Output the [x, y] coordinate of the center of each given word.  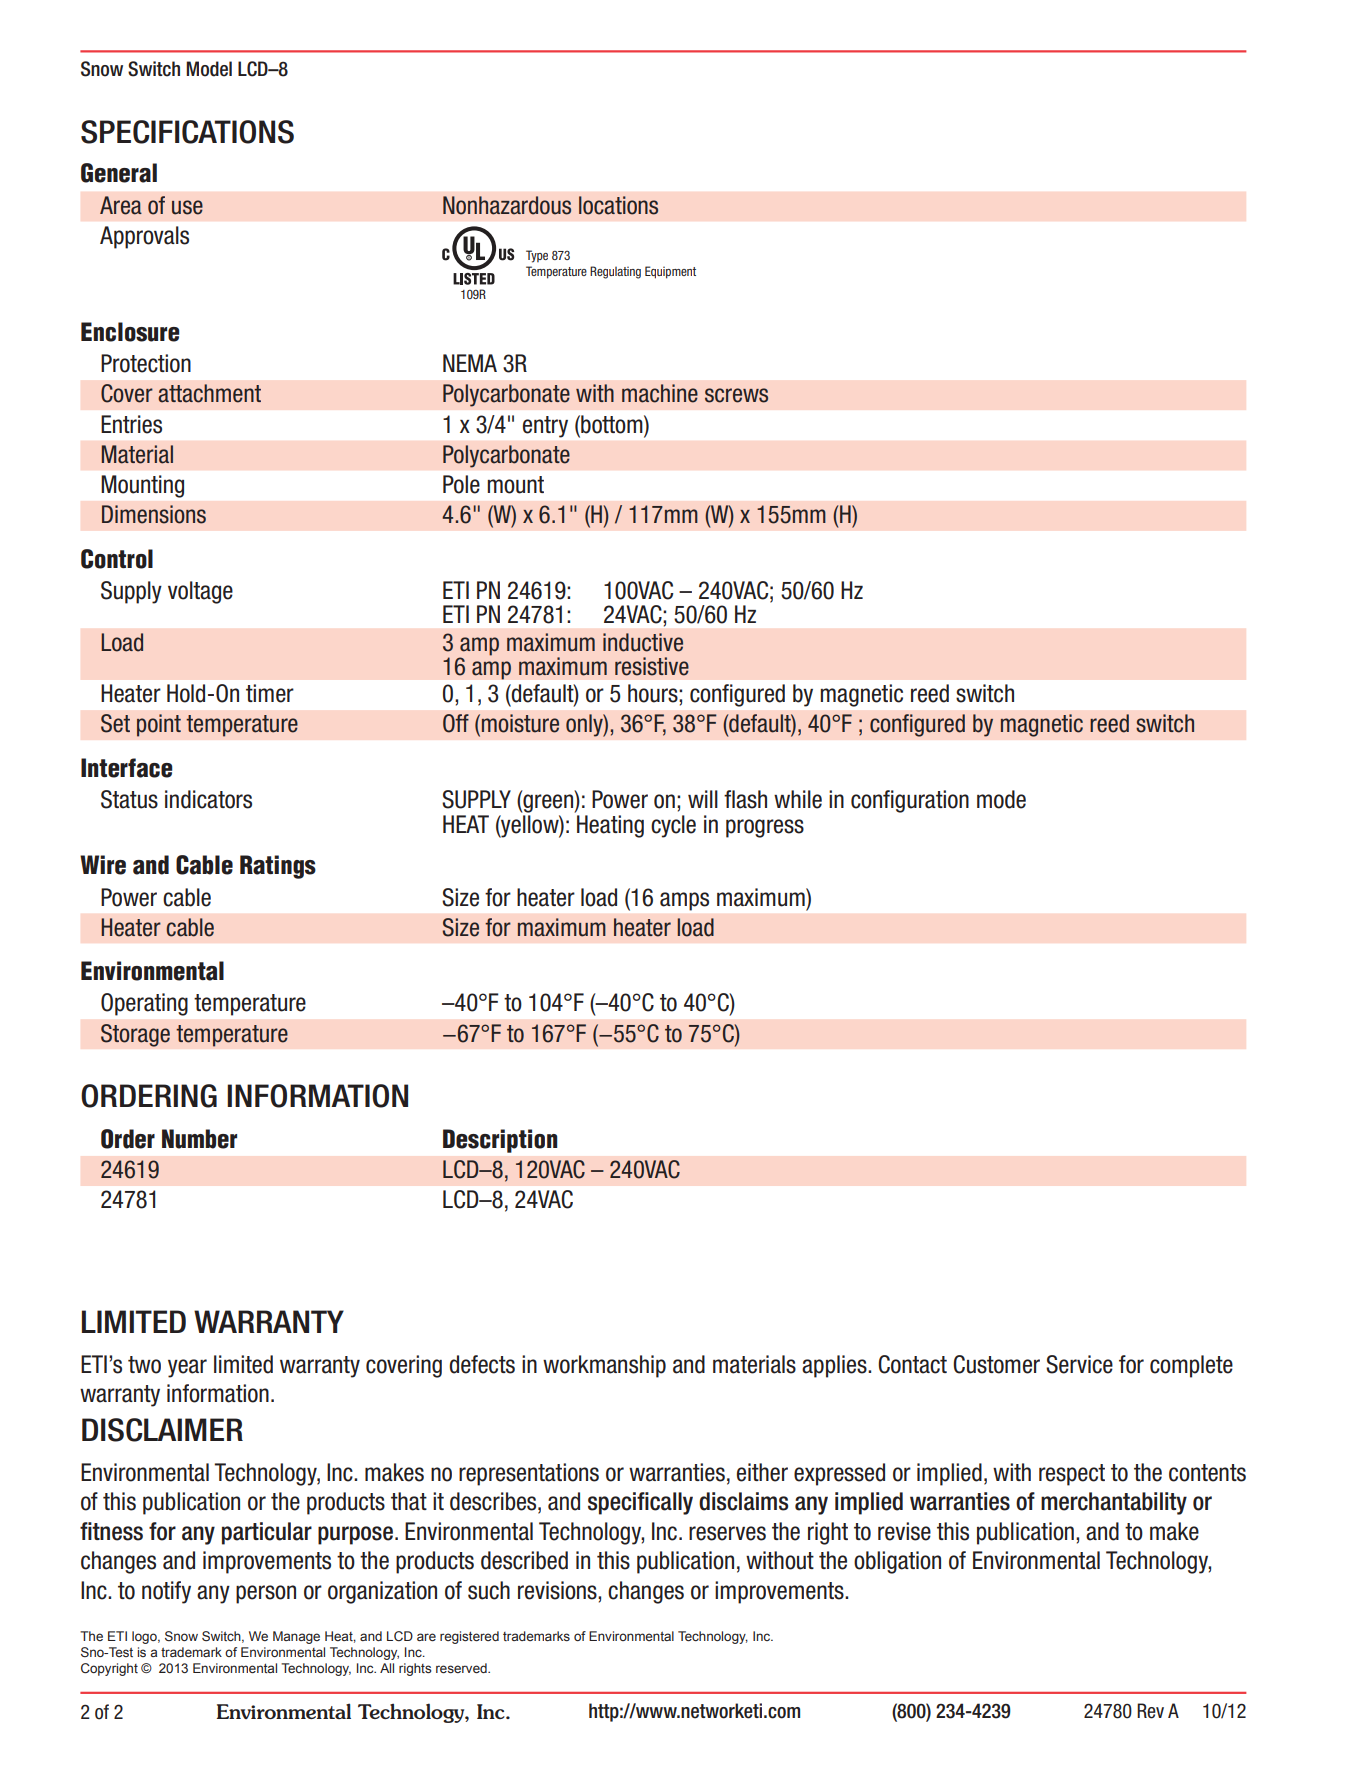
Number [199, 1139]
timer [270, 693]
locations [618, 205]
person [266, 1594]
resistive [652, 666]
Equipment [670, 272]
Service [1079, 1364]
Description [500, 1141]
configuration [910, 801]
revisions [558, 1590]
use [187, 207]
